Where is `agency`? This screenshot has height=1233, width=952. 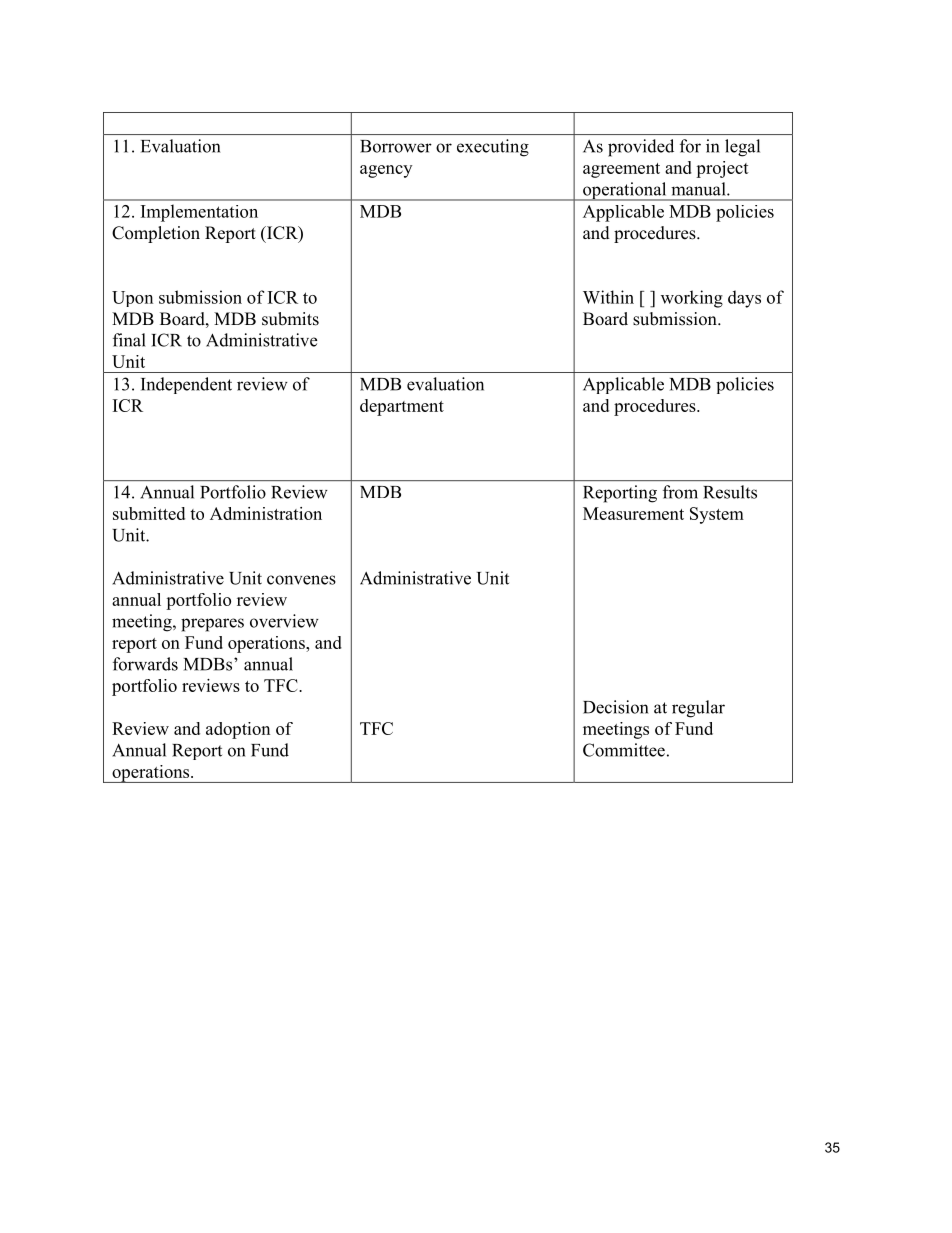
agency is located at coordinates (386, 171).
